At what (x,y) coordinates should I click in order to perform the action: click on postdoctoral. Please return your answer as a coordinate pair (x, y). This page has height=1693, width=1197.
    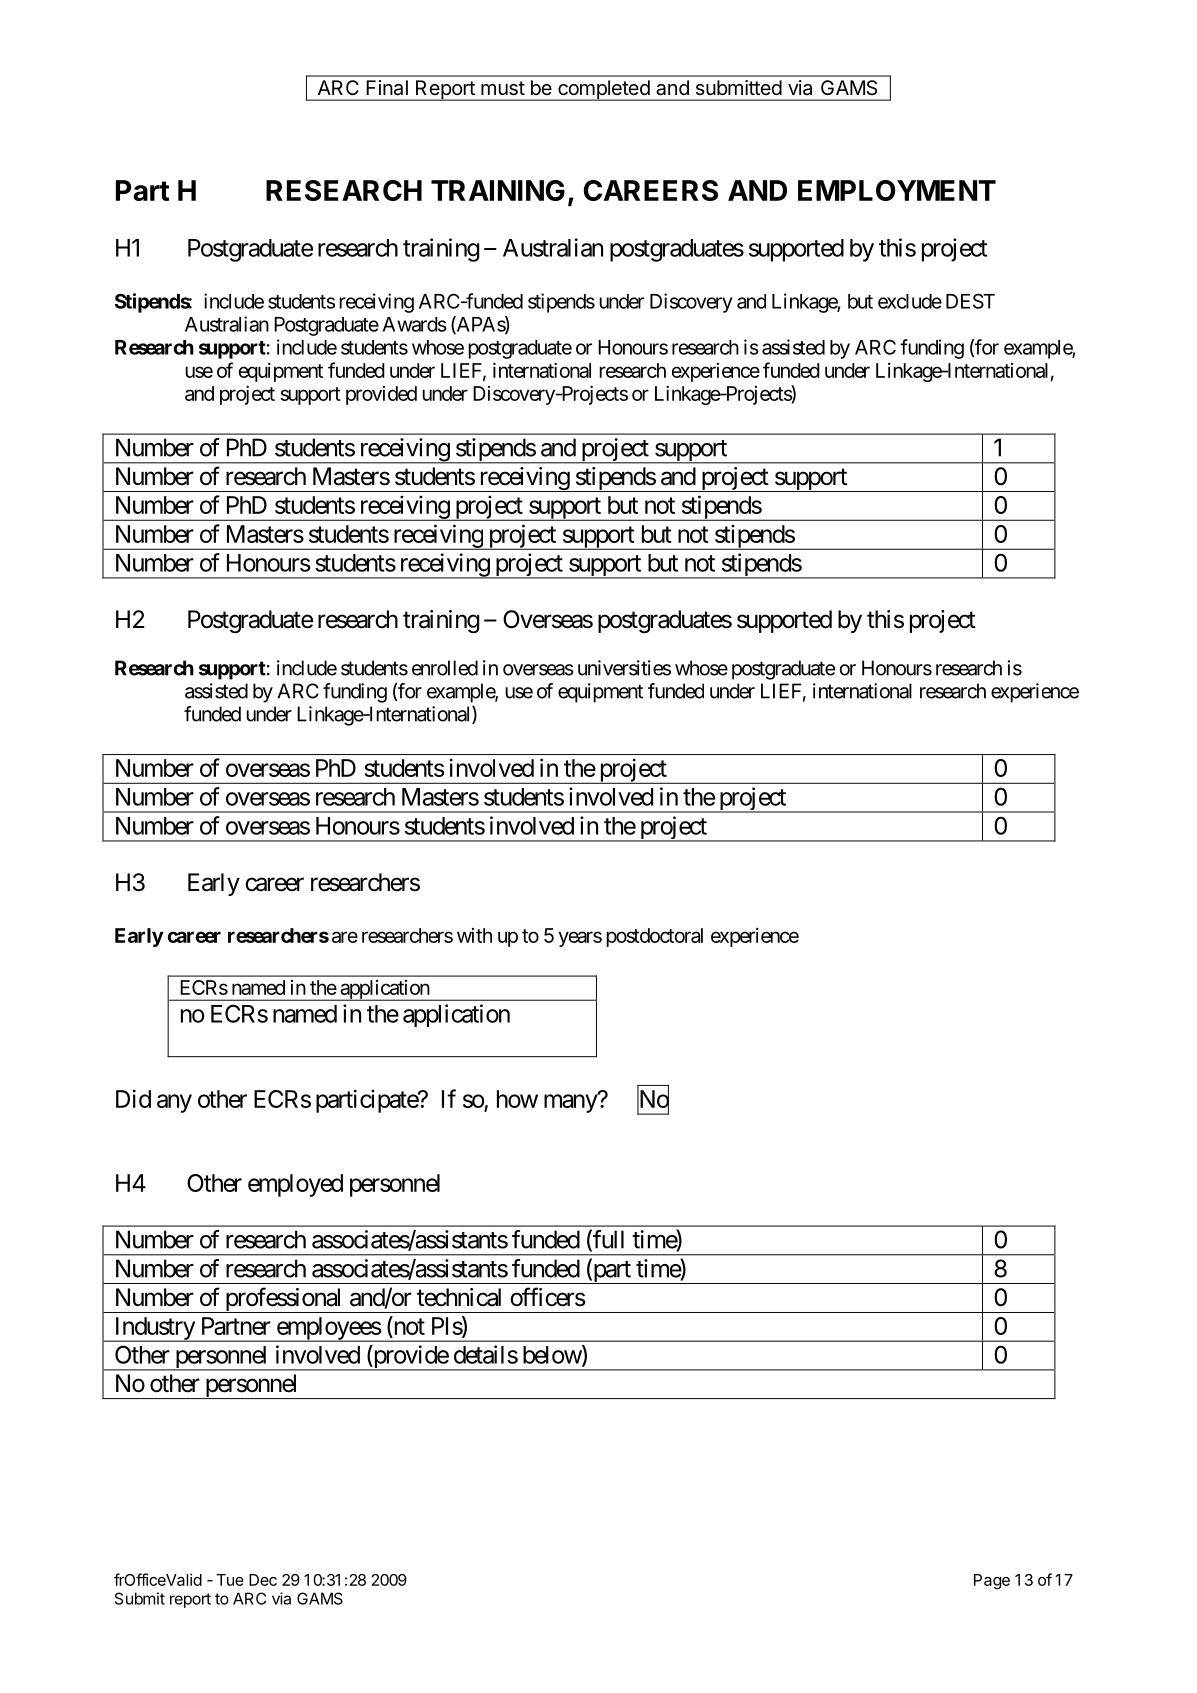
    Looking at the image, I should click on (654, 937).
